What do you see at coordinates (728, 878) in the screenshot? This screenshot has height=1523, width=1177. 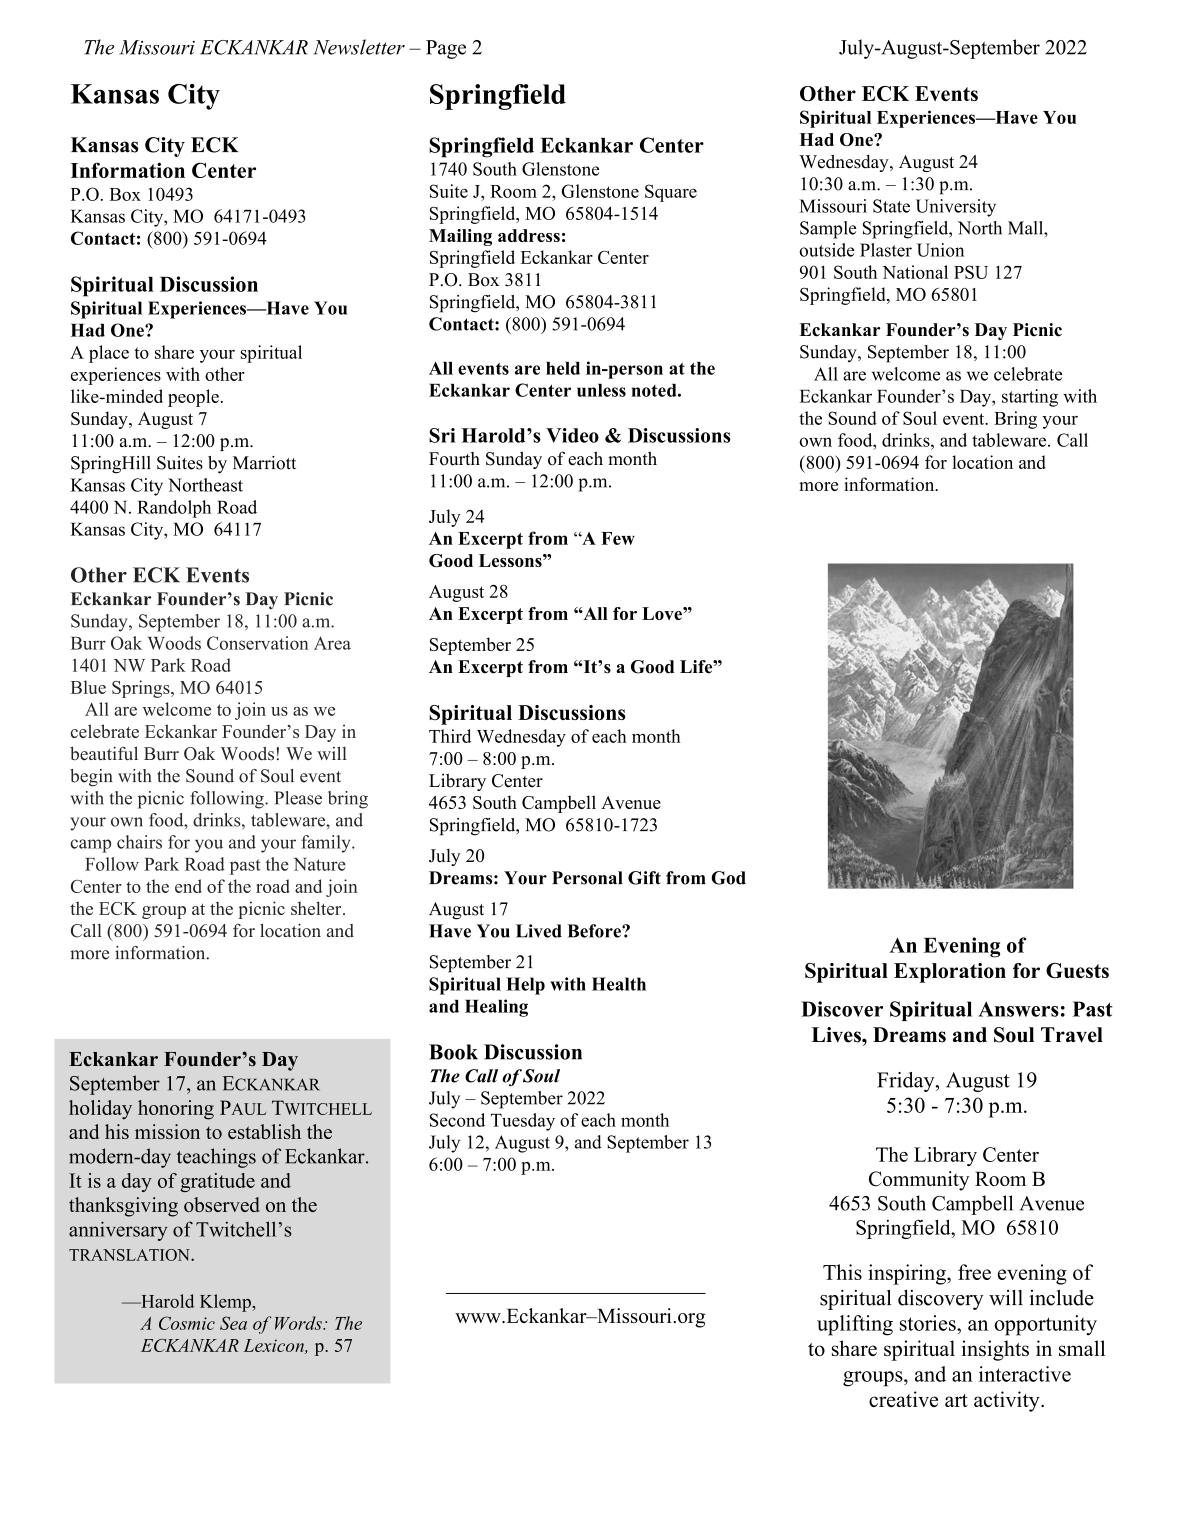 I see `God` at bounding box center [728, 878].
